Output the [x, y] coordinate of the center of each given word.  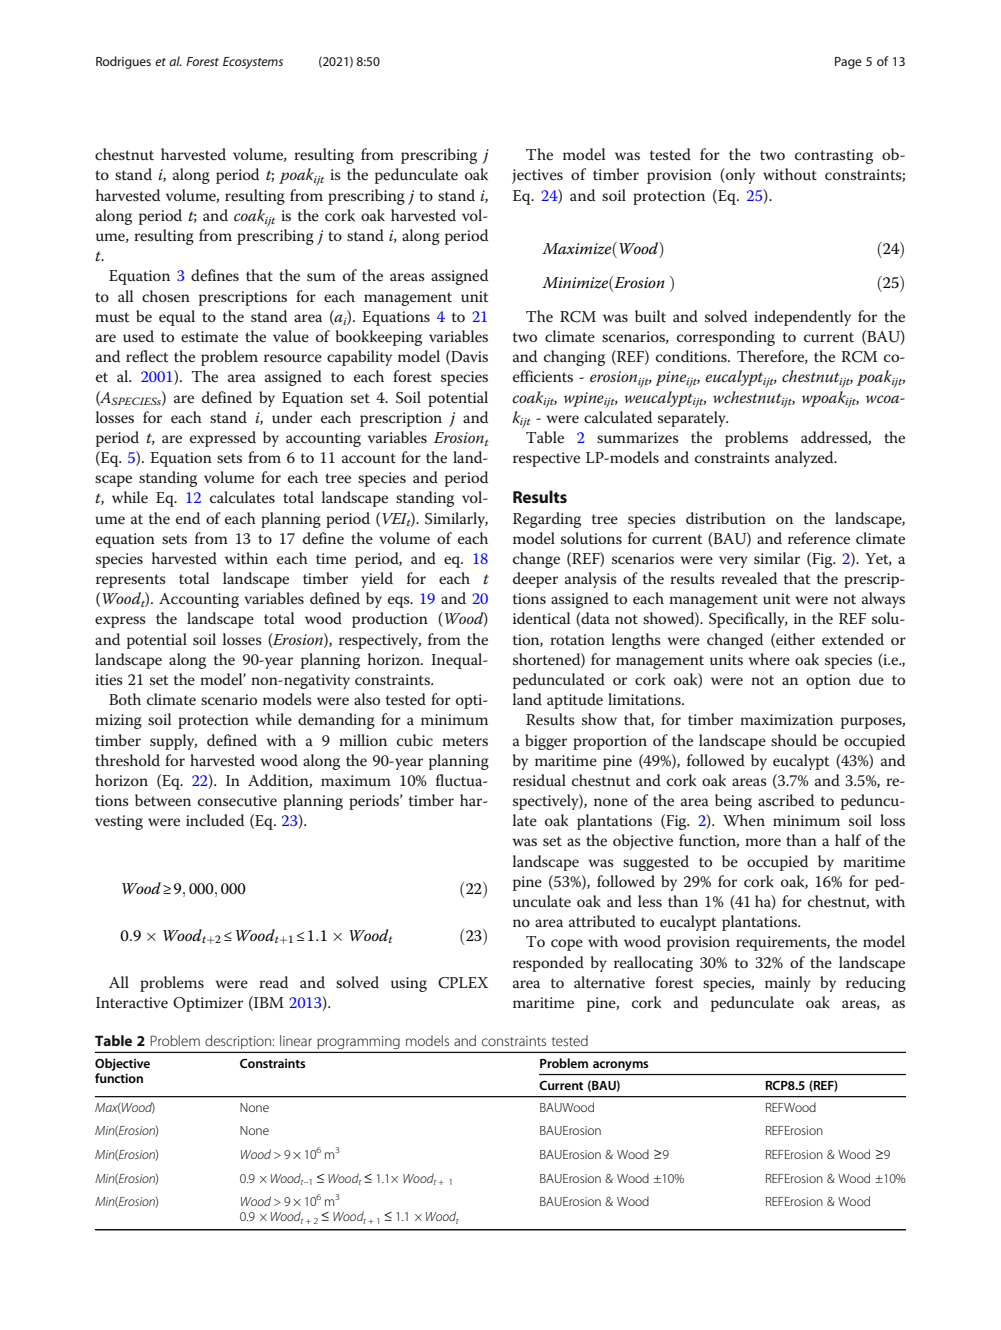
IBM [268, 1003]
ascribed [786, 800]
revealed [749, 578]
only [739, 176]
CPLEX [463, 983]
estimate [209, 336]
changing [574, 358]
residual [539, 780]
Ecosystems [253, 63]
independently [802, 318]
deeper [535, 580]
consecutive [237, 801]
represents [131, 581]
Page [848, 63]
